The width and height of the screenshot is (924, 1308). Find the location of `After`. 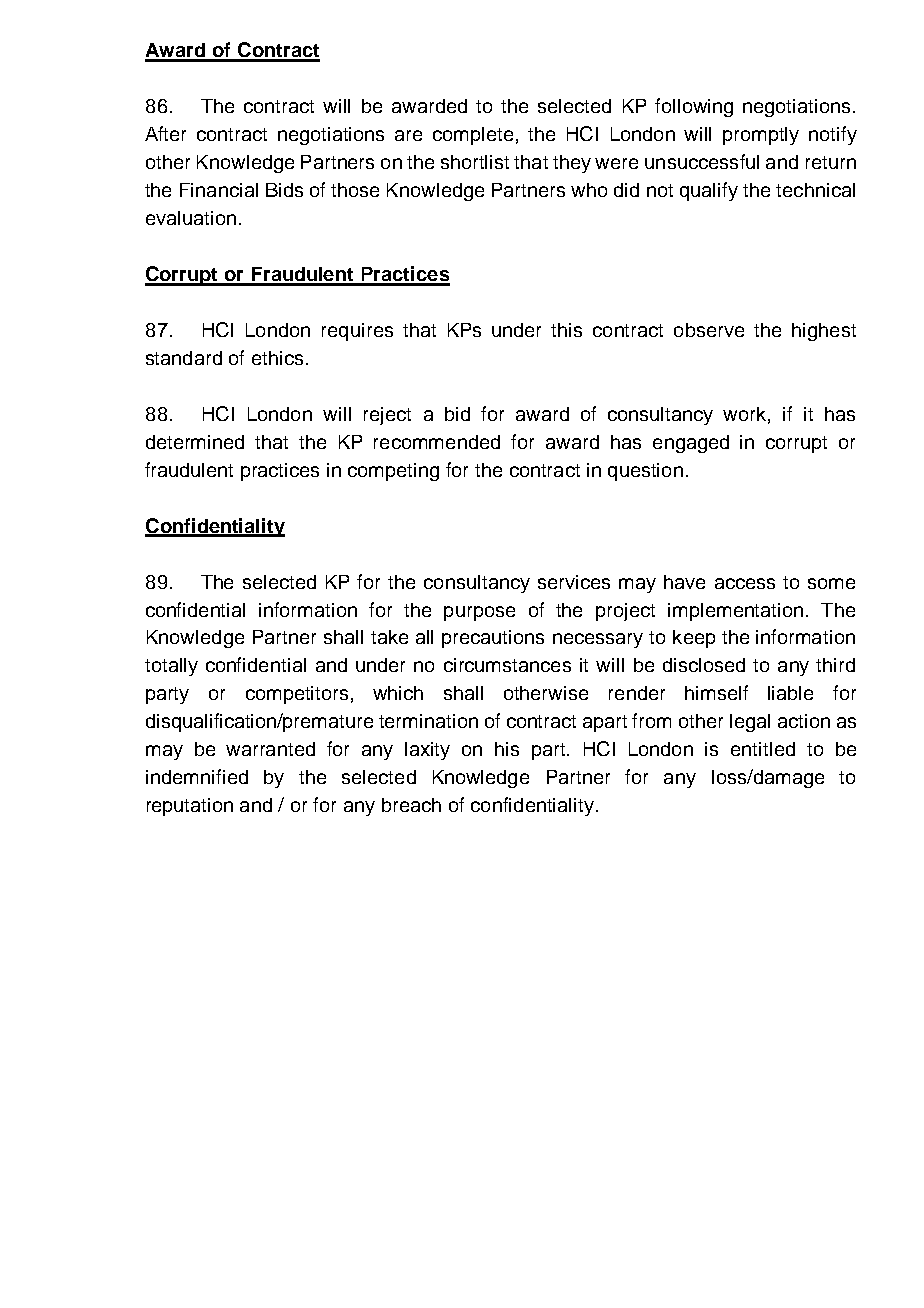

After is located at coordinates (165, 133).
